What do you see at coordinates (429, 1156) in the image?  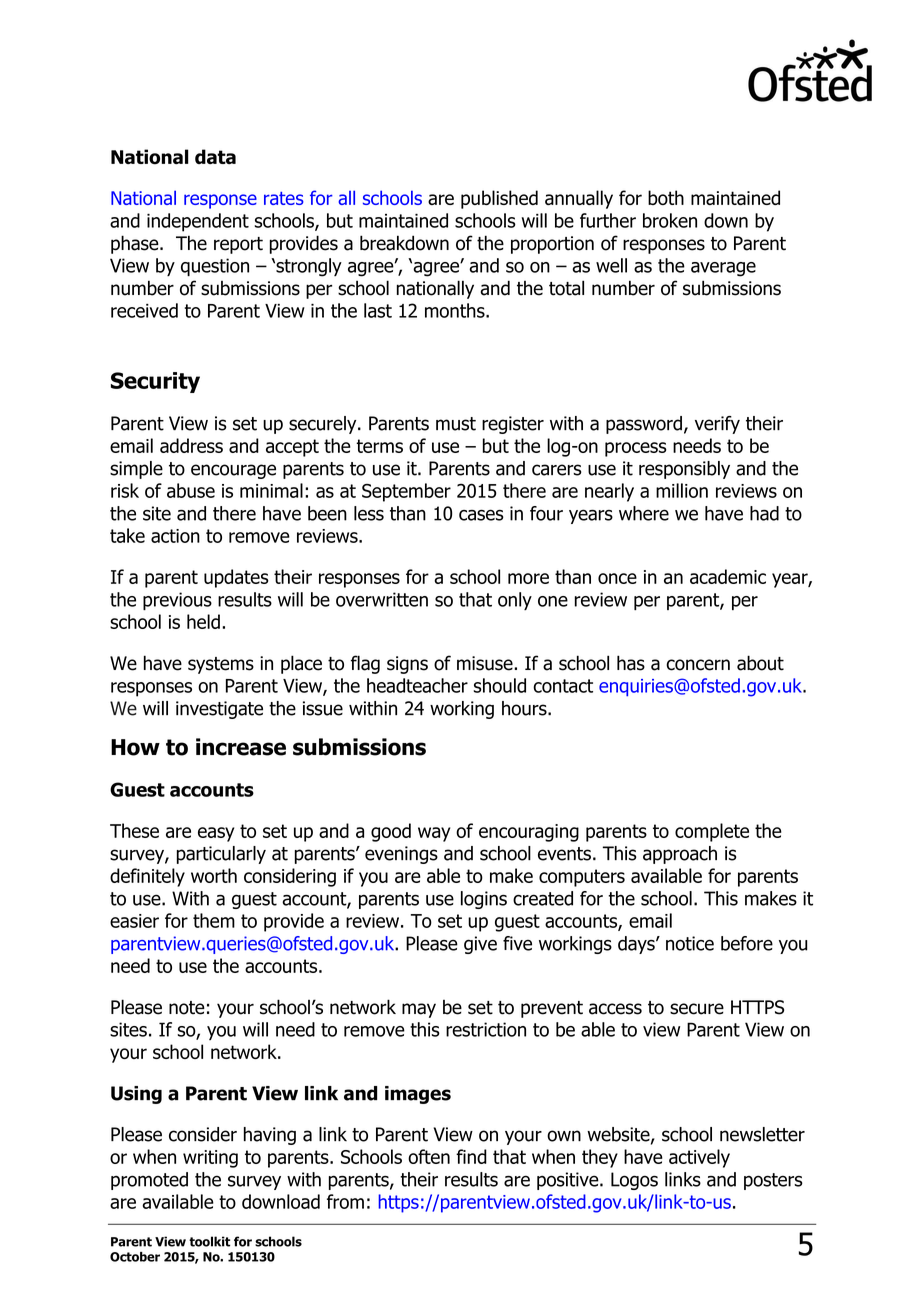 I see `often` at bounding box center [429, 1156].
